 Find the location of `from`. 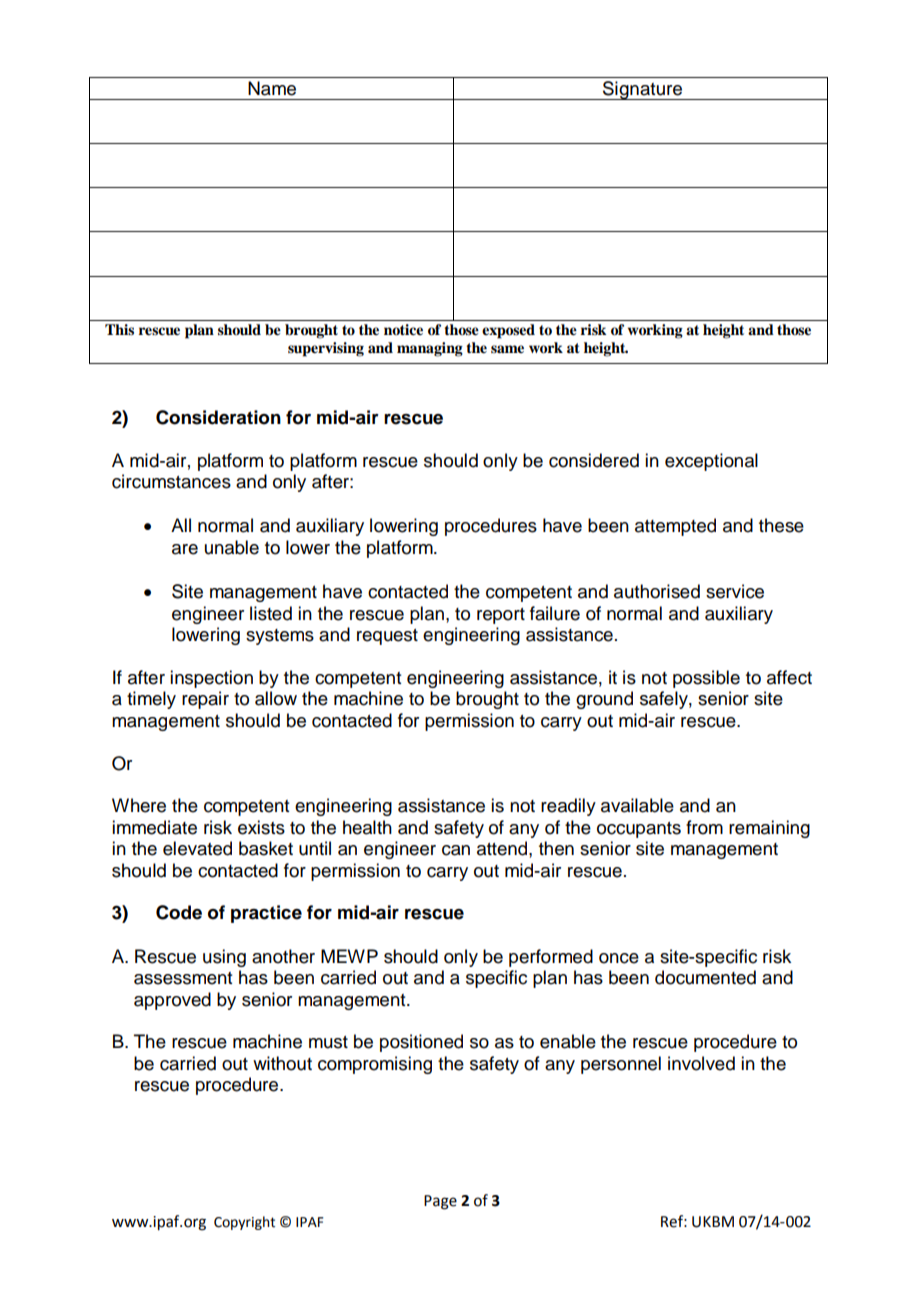

from is located at coordinates (704, 827).
